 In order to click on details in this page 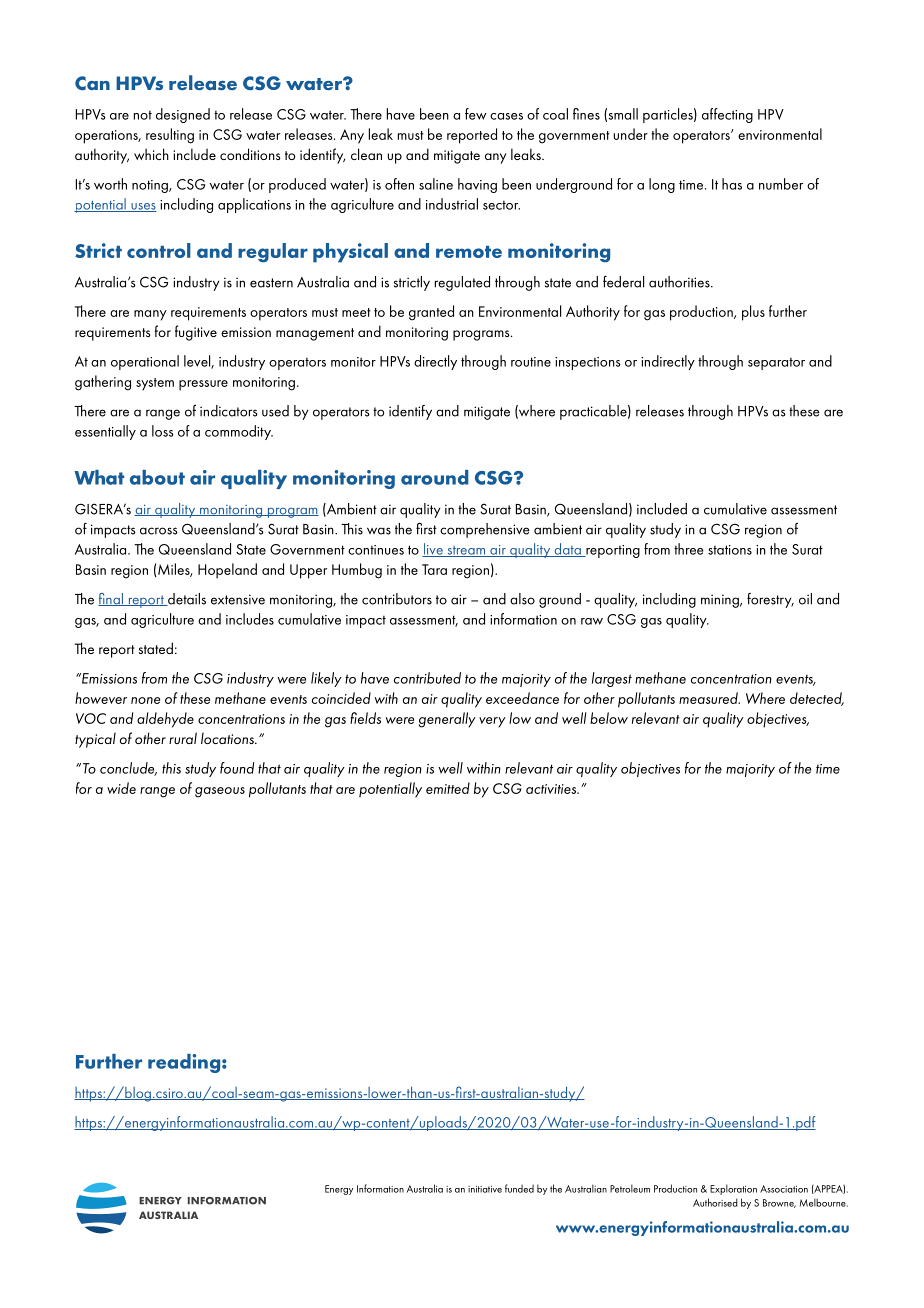, I will do `click(186, 599)`.
